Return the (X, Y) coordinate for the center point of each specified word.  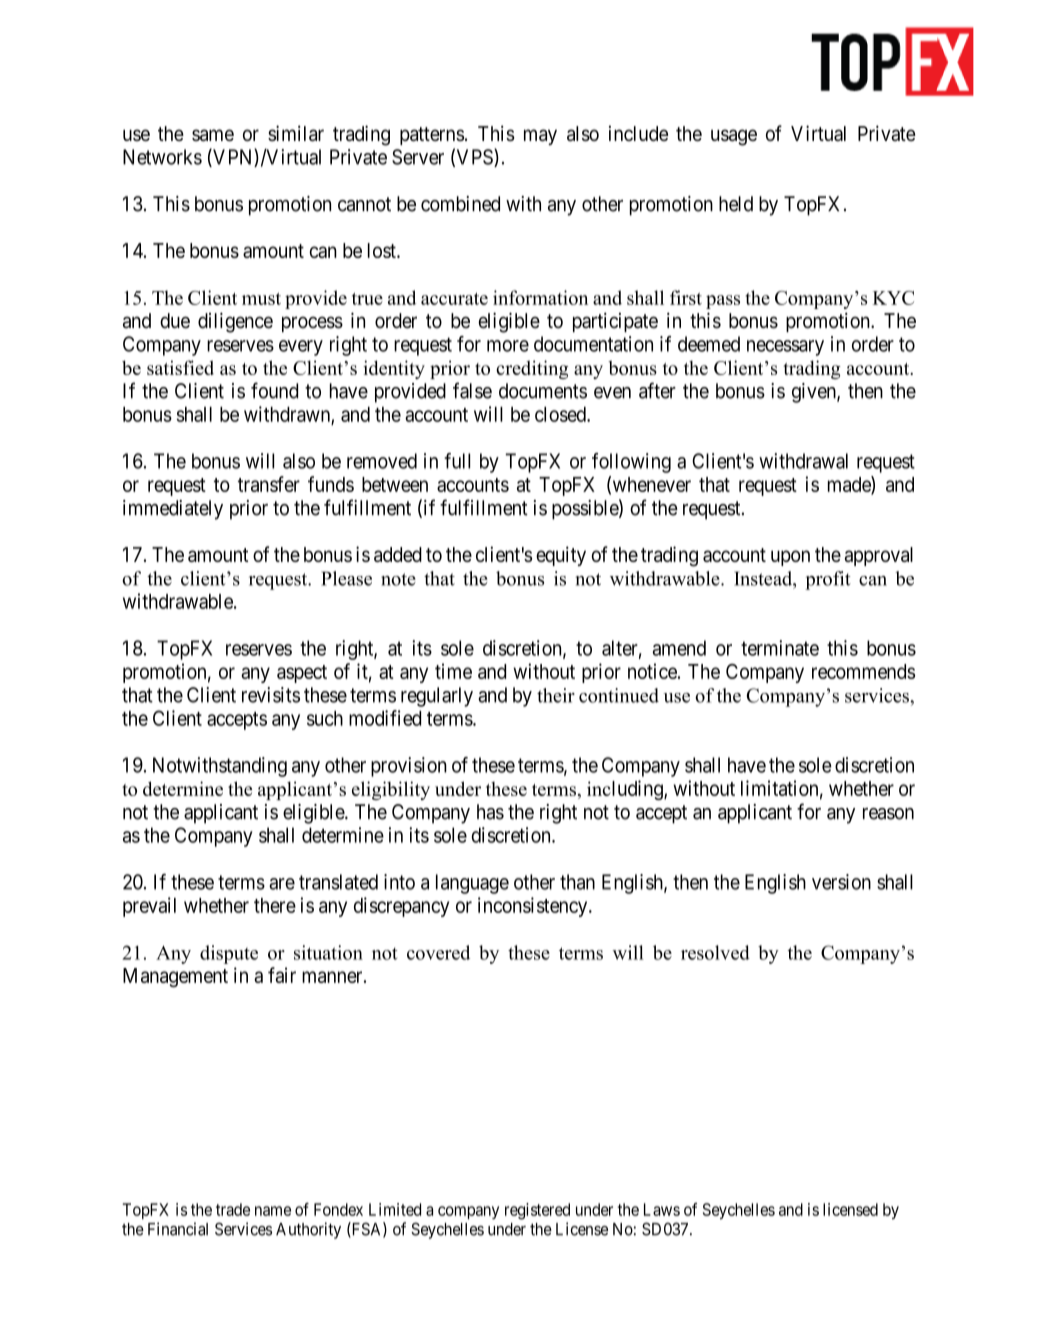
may (540, 137)
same (213, 135)
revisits (271, 695)
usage (734, 137)
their (556, 695)
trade (233, 1209)
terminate (780, 648)
